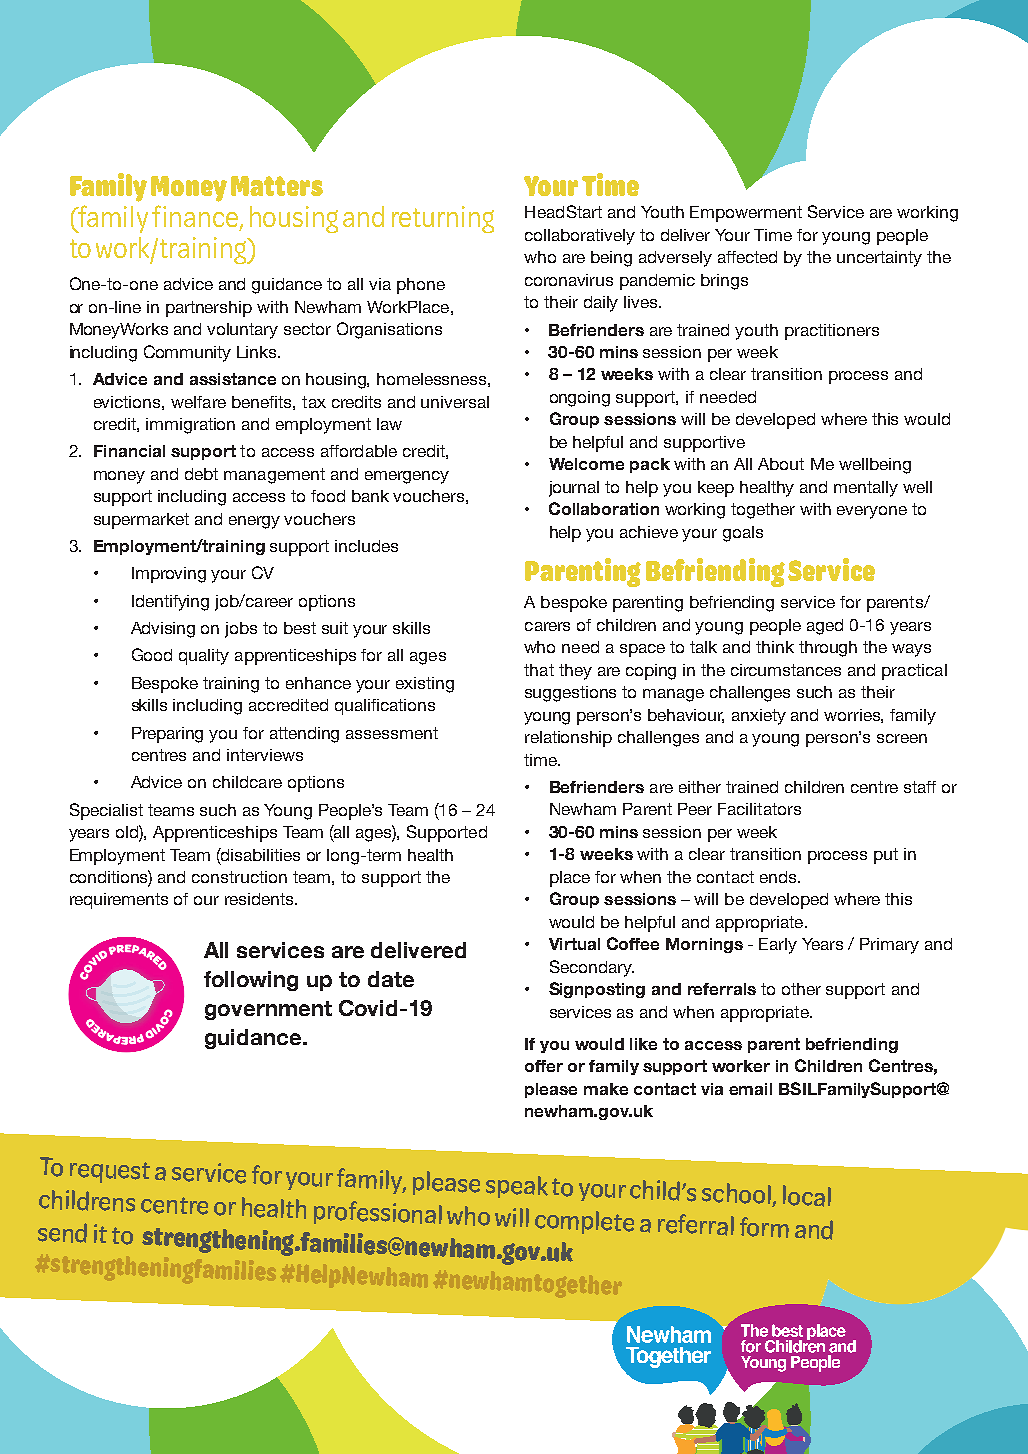 The width and height of the page is (1028, 1454). Describe the element at coordinates (759, 717) in the page. I see `anxiety` at that location.
